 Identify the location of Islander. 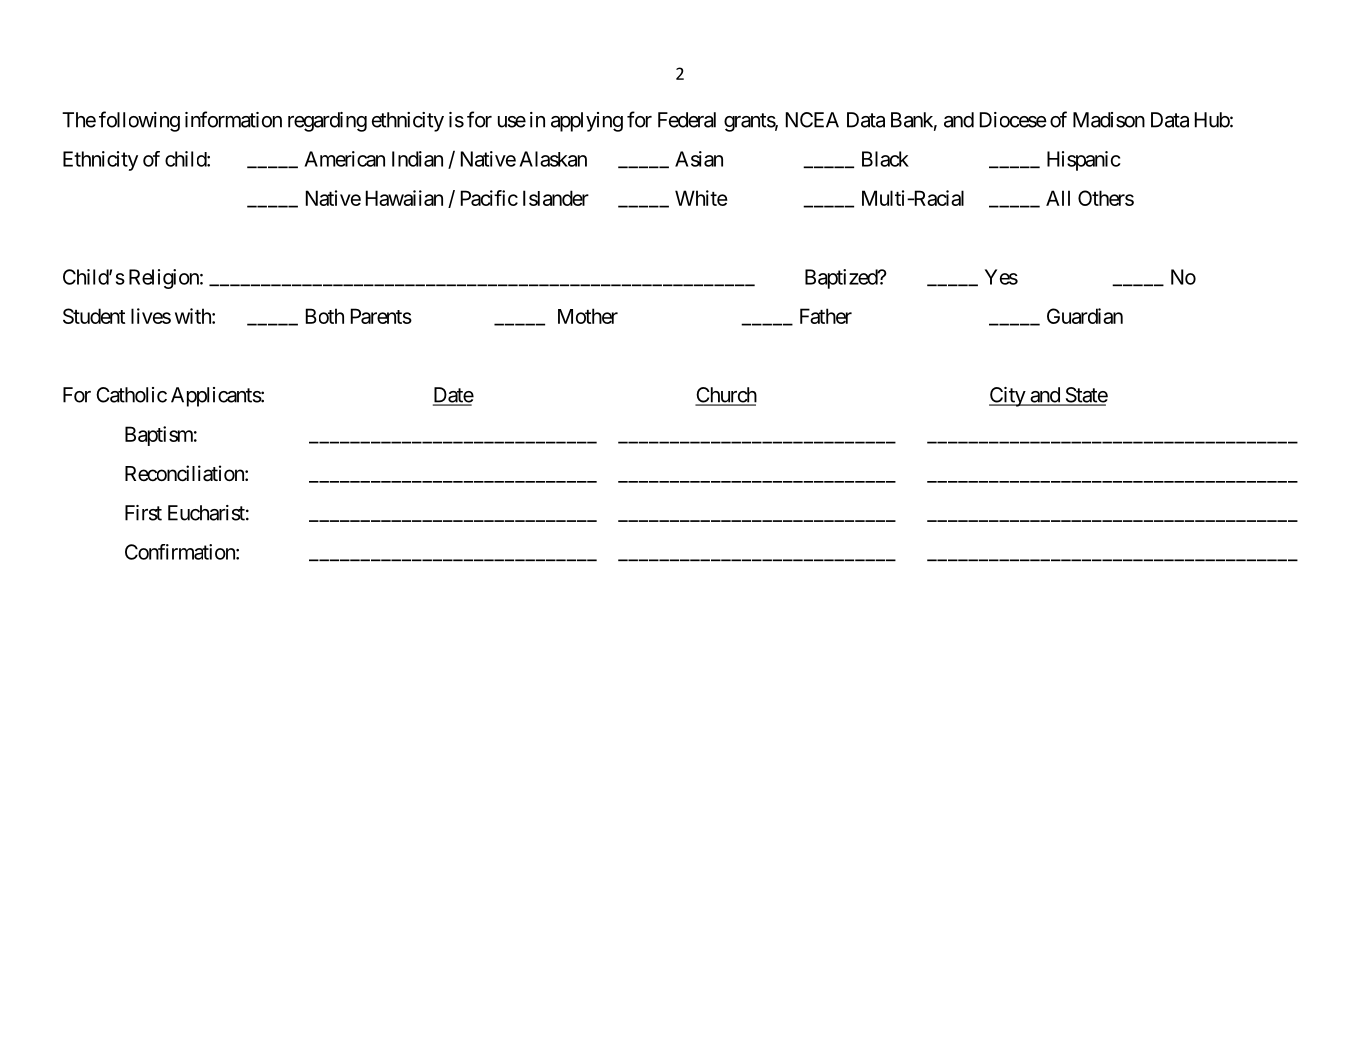
(556, 198).
